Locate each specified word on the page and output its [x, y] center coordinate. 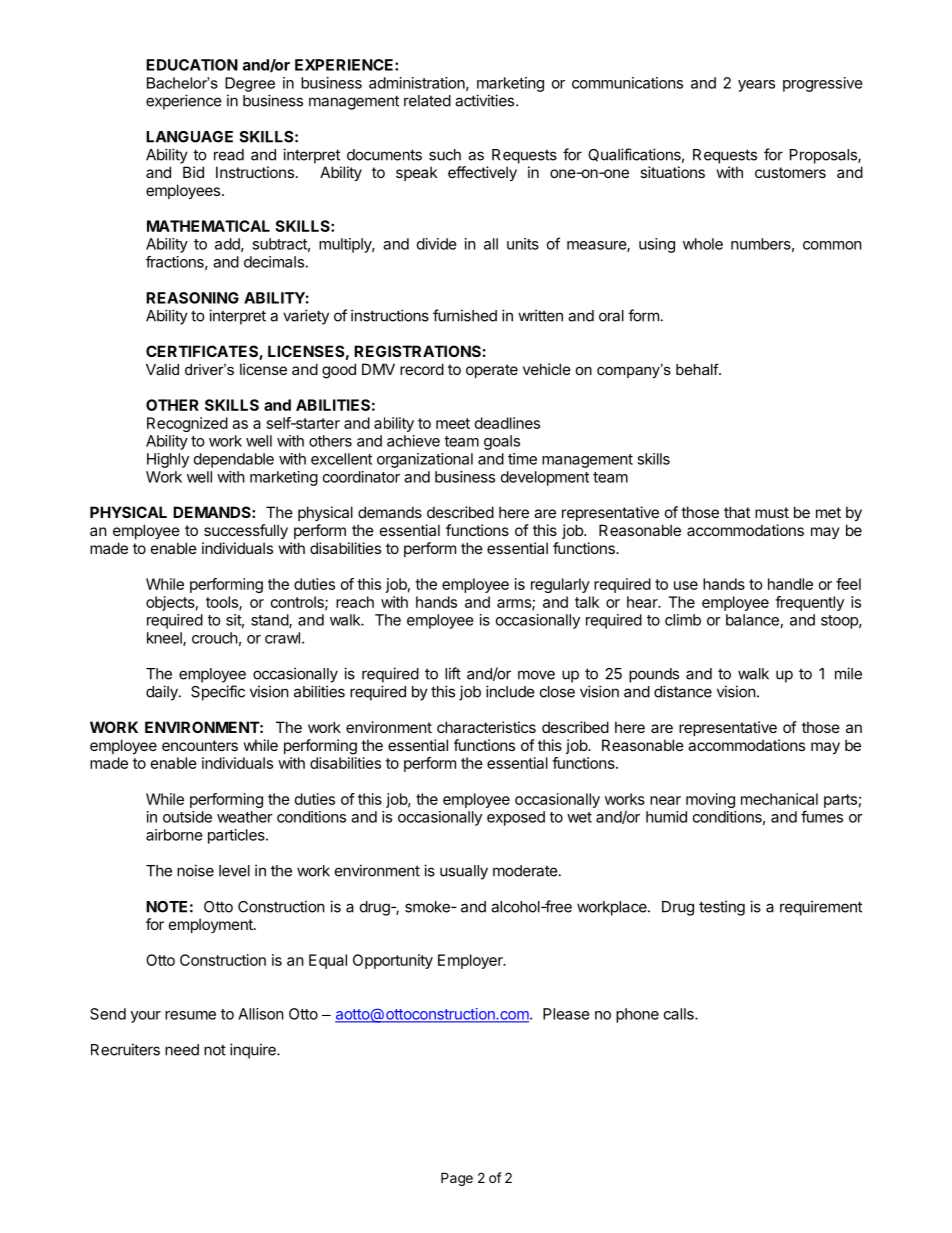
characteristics [486, 727]
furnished [465, 315]
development [545, 478]
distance [683, 691]
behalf [698, 369]
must [772, 512]
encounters [200, 745]
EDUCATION [192, 65]
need [182, 1050]
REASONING [192, 298]
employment [212, 925]
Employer [471, 961]
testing [722, 908]
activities [484, 100]
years [756, 86]
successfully [246, 531]
